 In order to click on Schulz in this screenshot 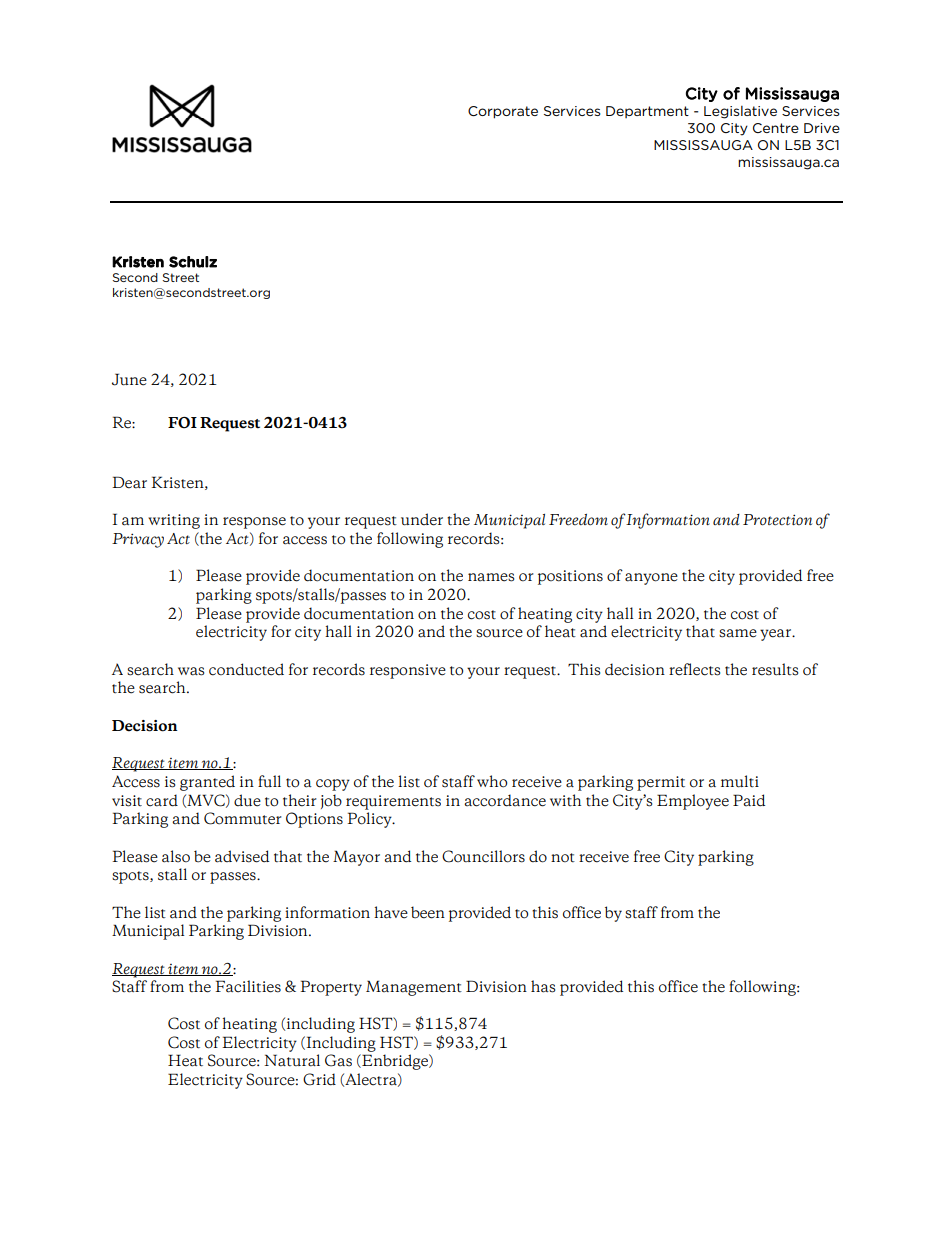, I will do `click(193, 262)`.
